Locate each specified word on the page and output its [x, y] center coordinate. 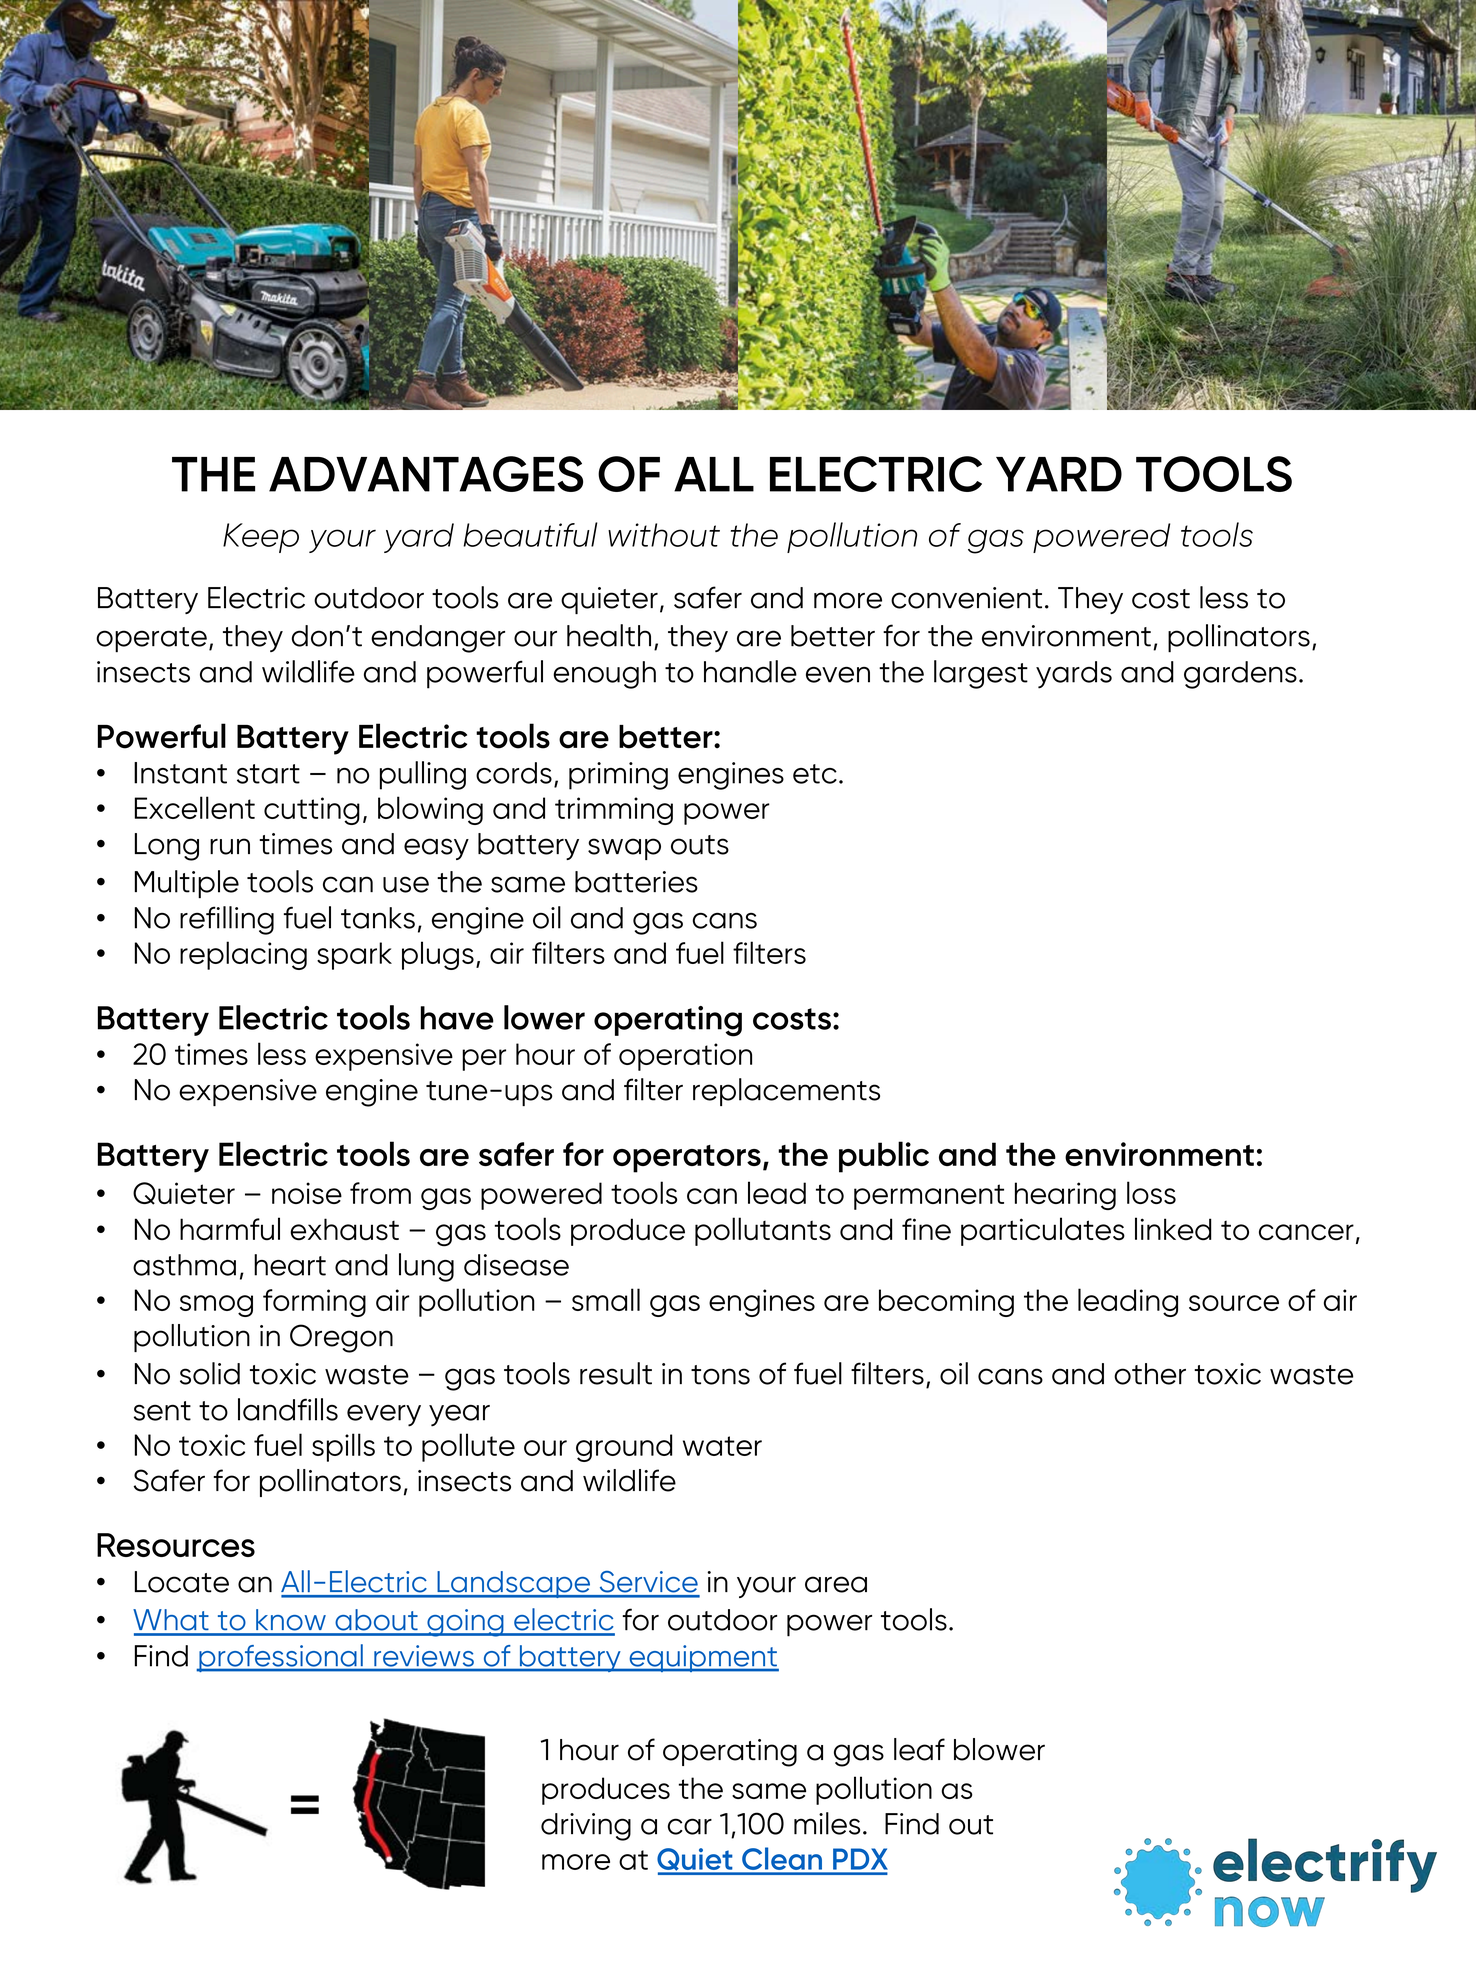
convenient [966, 598]
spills [343, 1447]
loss [1151, 1192]
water [722, 1446]
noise [307, 1193]
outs [700, 845]
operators [687, 1159]
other [1150, 1374]
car [690, 1826]
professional [281, 1658]
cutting [312, 811]
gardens [1240, 675]
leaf [919, 1749]
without [664, 535]
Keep [261, 538]
